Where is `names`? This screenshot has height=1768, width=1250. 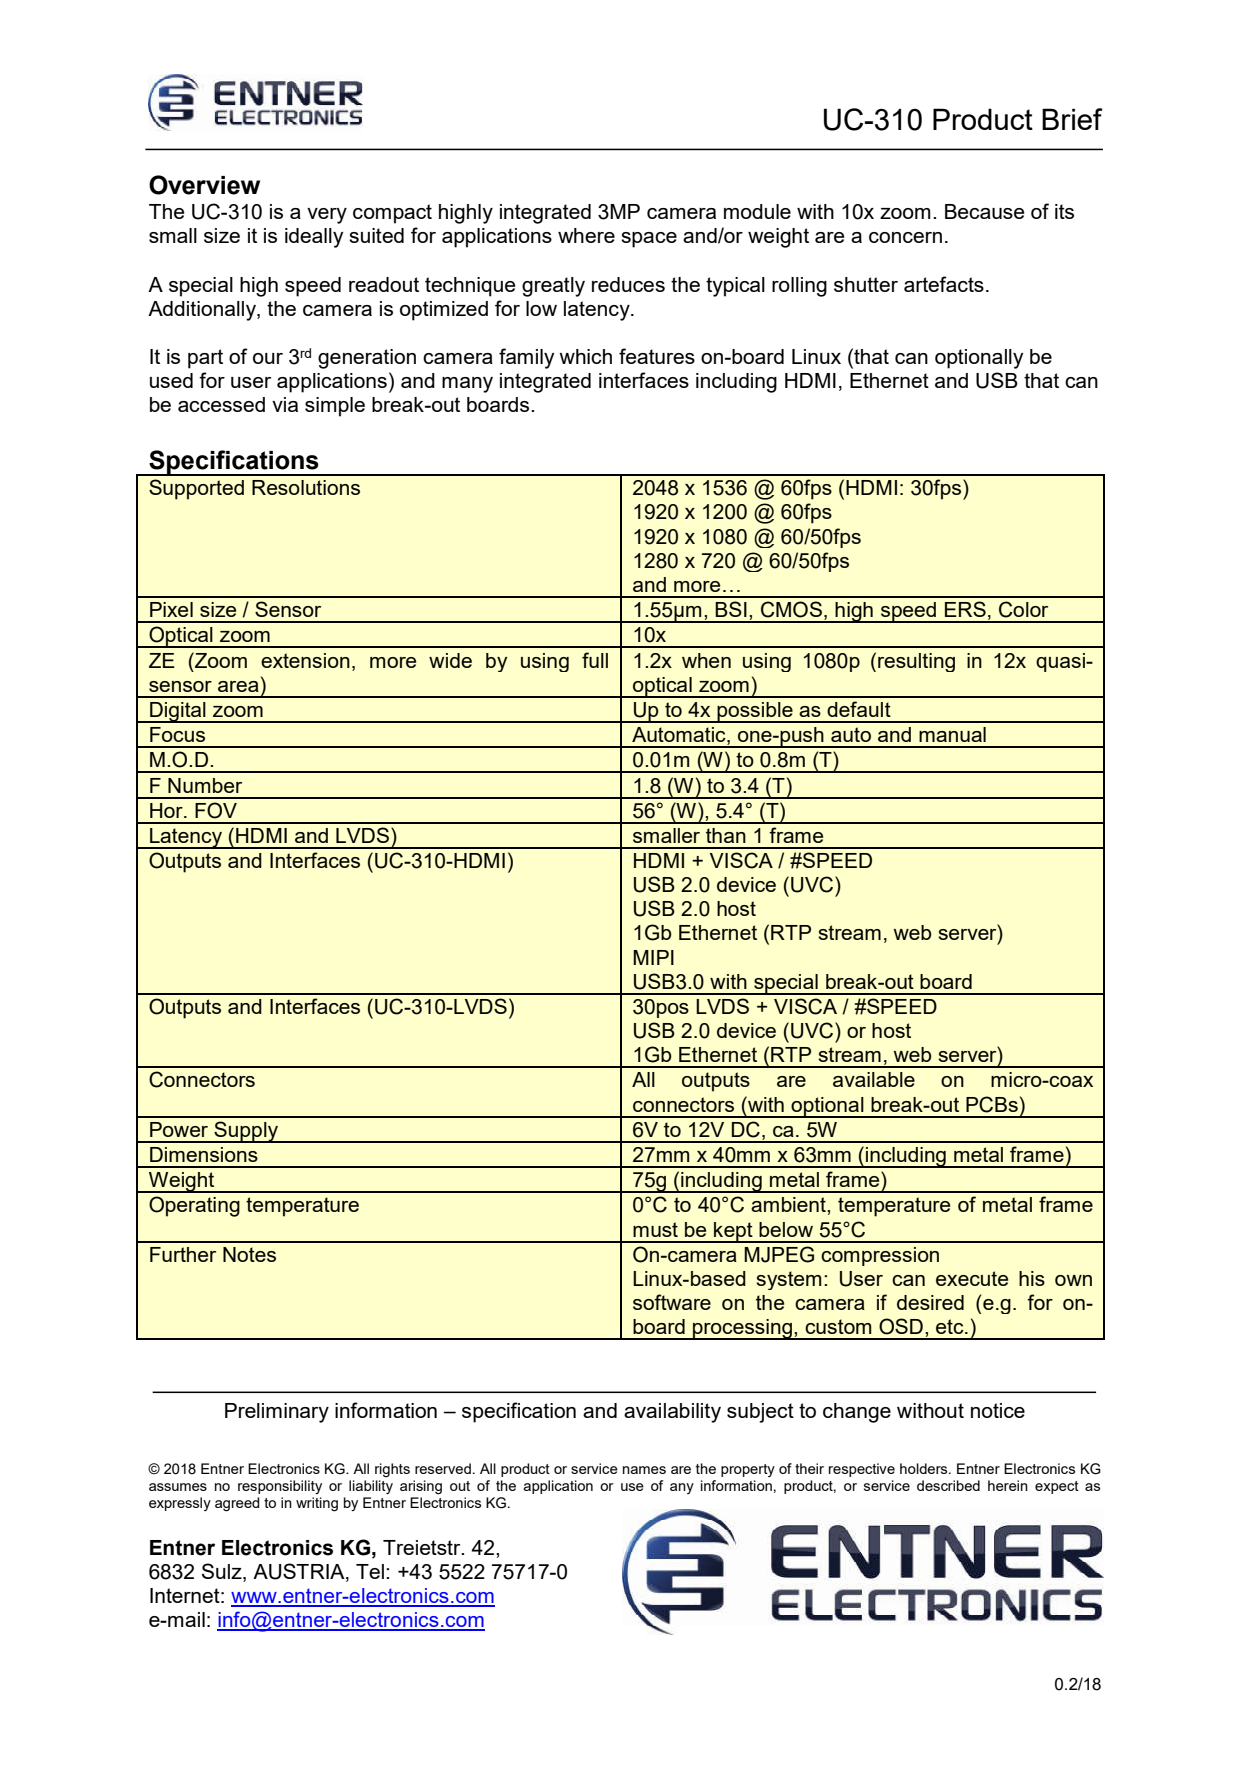 names is located at coordinates (644, 1470).
